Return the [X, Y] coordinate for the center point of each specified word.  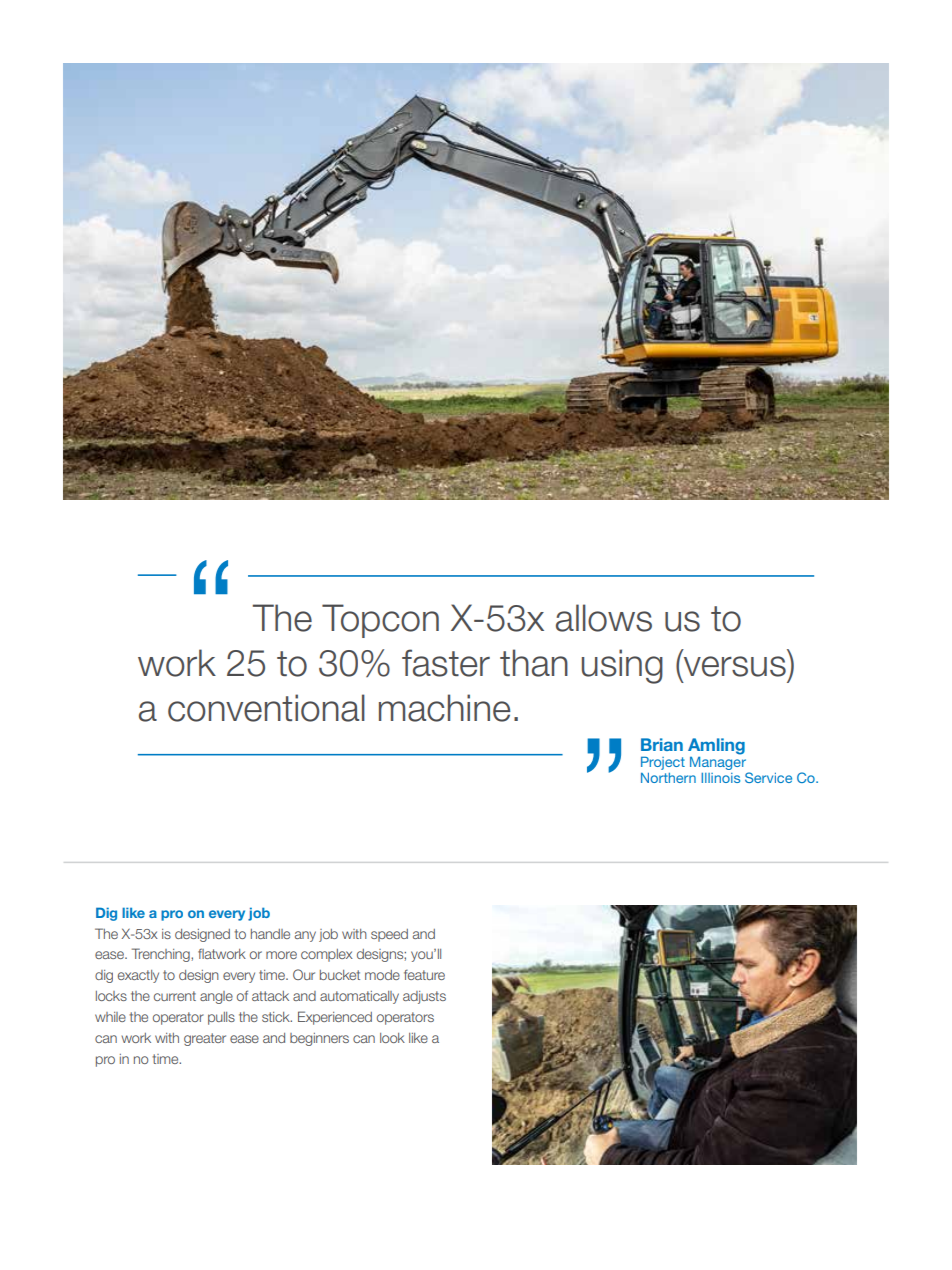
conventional [266, 708]
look [392, 1038]
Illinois [720, 778]
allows [604, 618]
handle [270, 934]
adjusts [424, 997]
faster [446, 663]
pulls [221, 1018]
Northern [668, 778]
